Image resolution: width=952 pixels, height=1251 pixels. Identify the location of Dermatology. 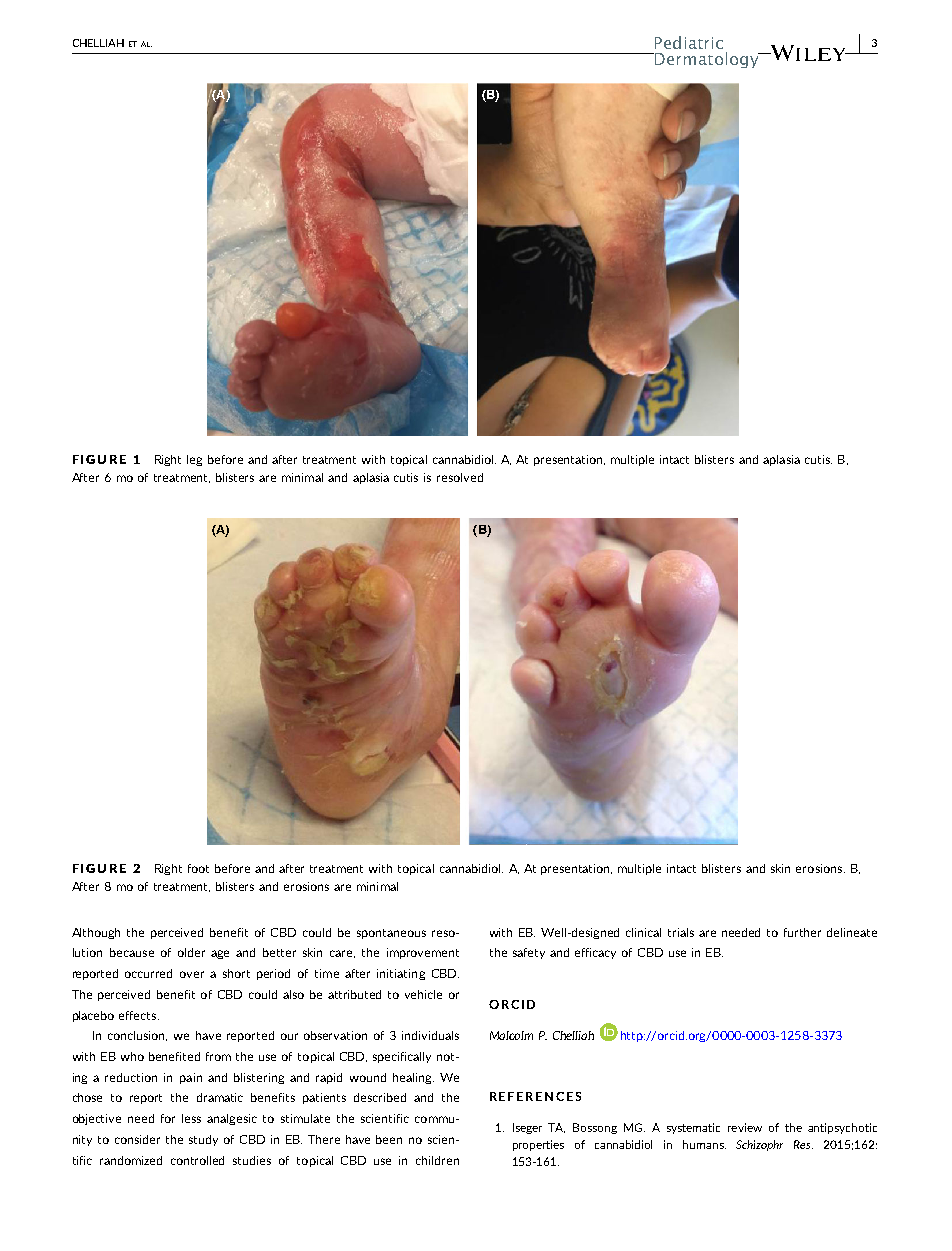
(707, 60).
